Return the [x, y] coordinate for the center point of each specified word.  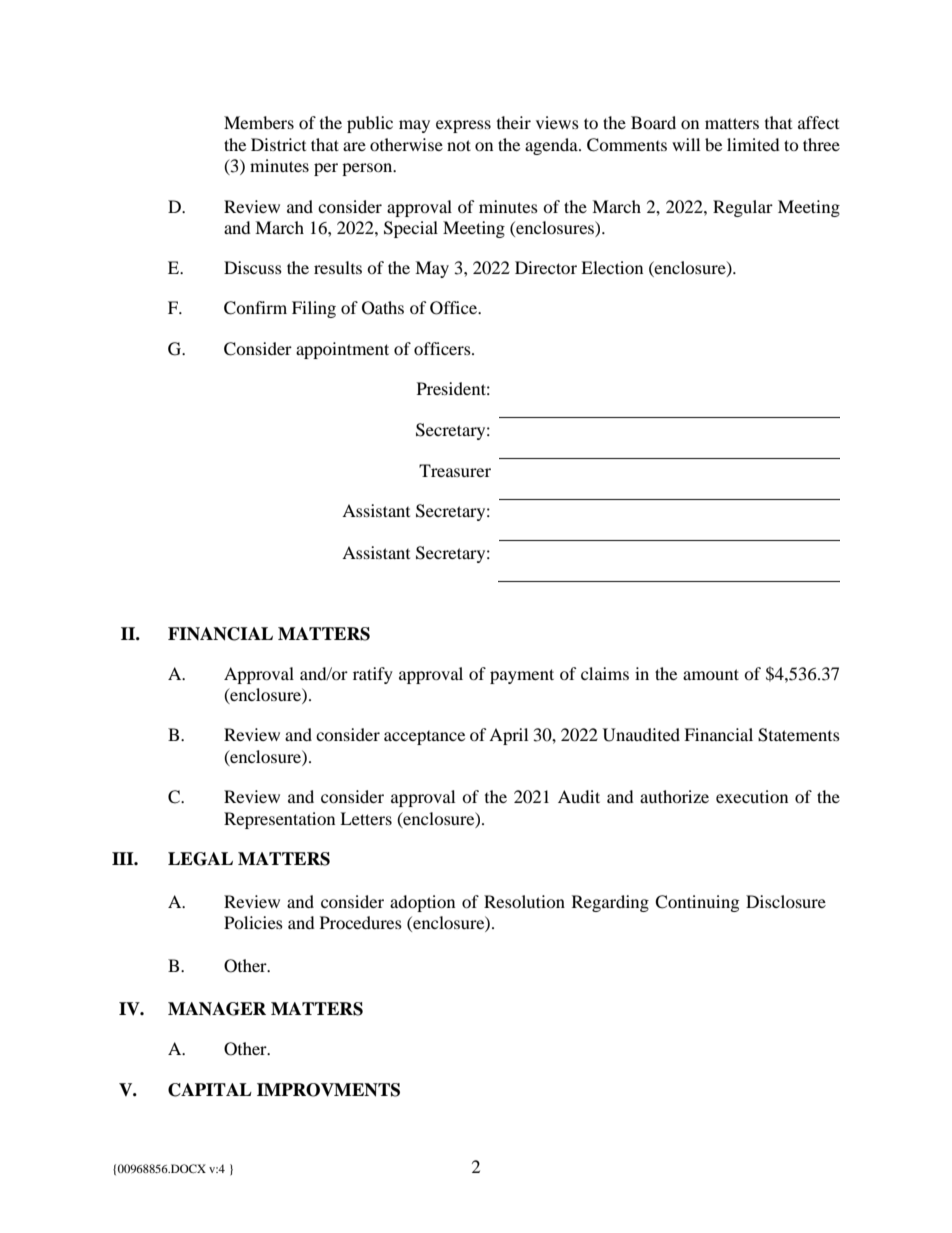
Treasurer [455, 470]
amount [711, 674]
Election [612, 267]
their [514, 122]
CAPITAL [210, 1090]
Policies [253, 922]
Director [546, 267]
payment [522, 676]
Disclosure [786, 901]
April [508, 736]
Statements [799, 735]
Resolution [524, 901]
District [278, 144]
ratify [373, 675]
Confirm [255, 308]
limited [753, 144]
